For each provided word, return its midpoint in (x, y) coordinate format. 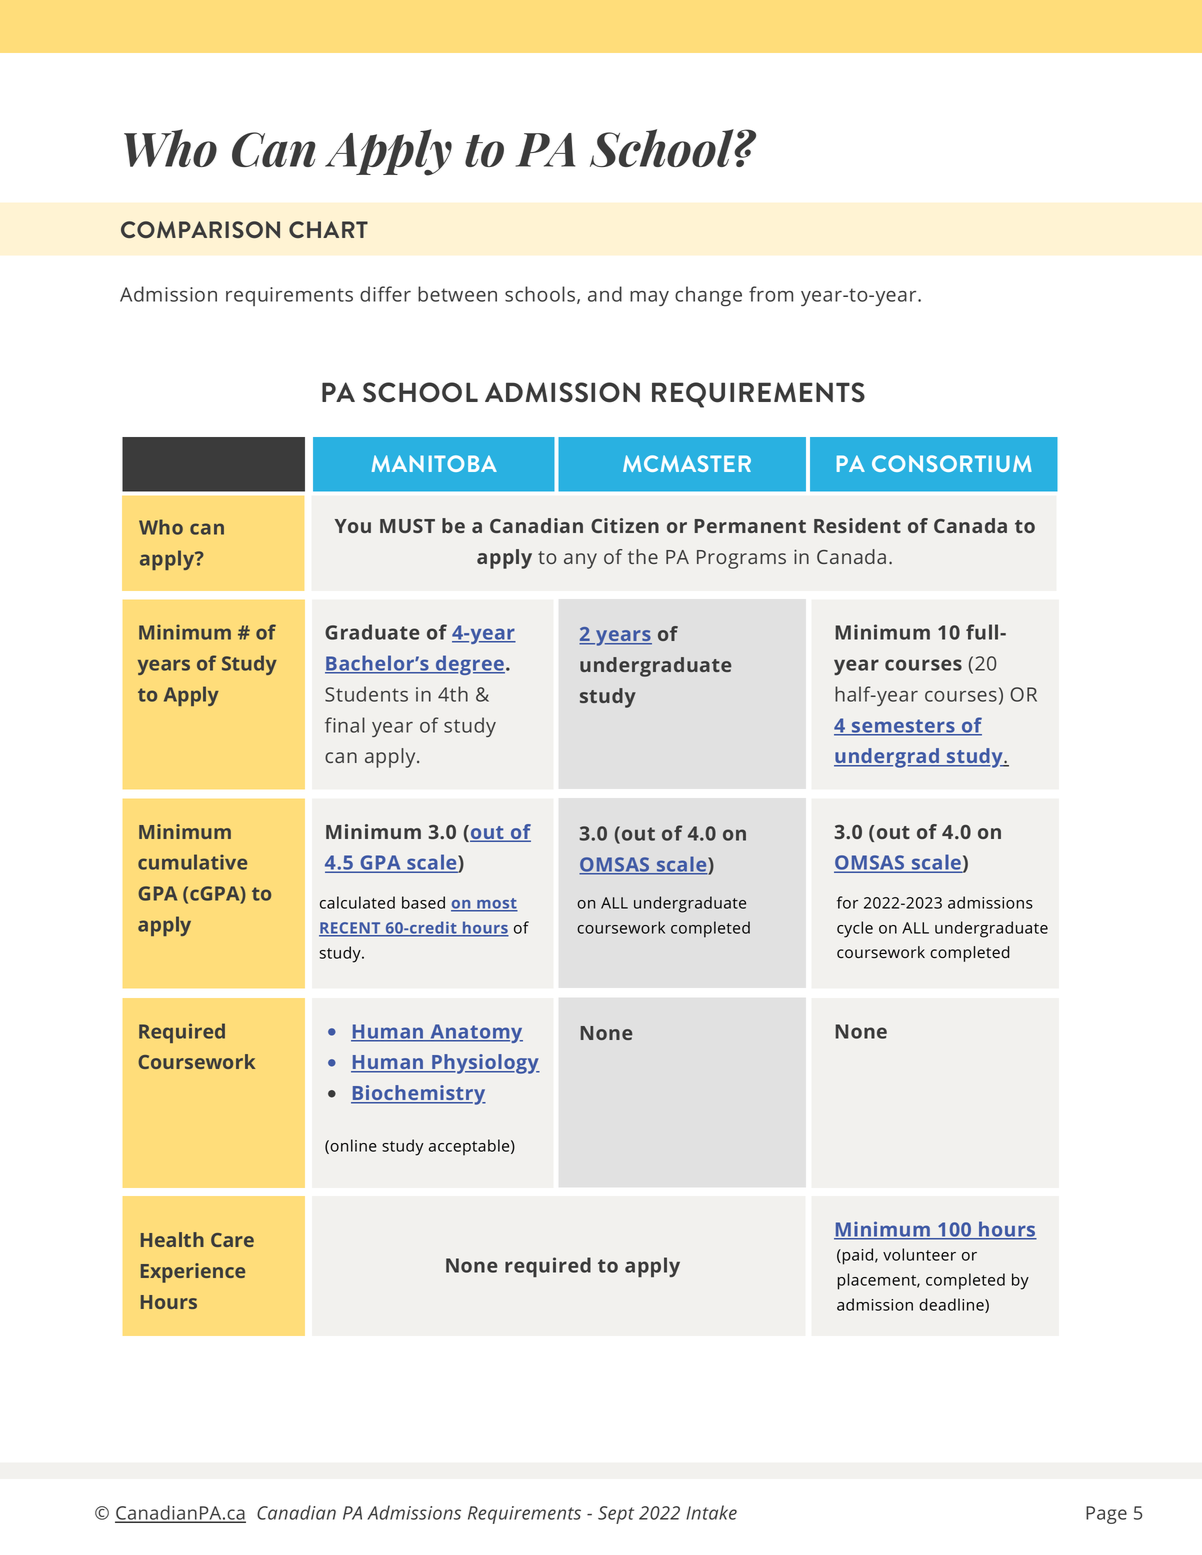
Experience (193, 1273)
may (649, 299)
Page (1106, 1515)
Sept (616, 1515)
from (771, 294)
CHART (328, 229)
